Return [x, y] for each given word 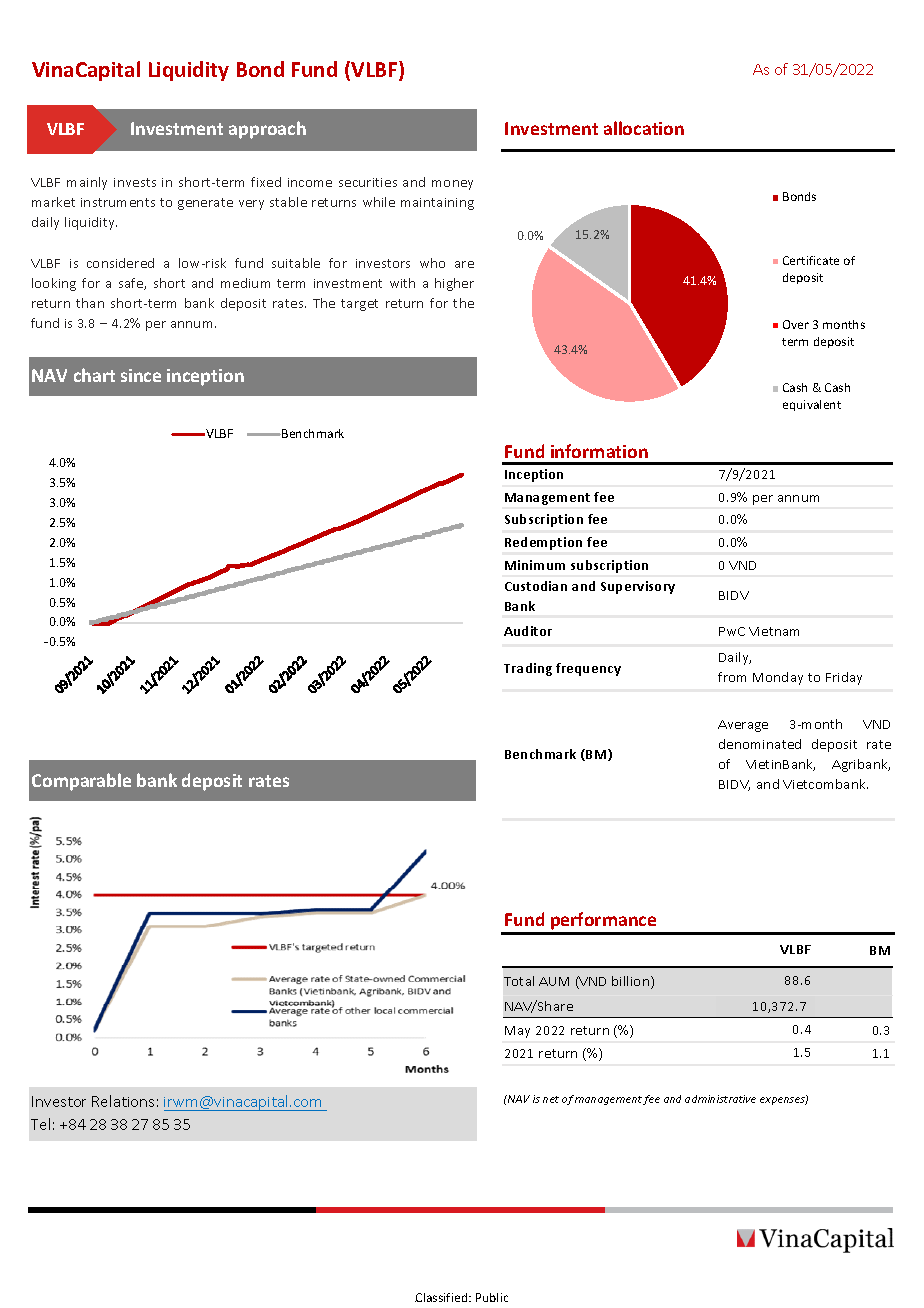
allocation [644, 128]
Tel [40, 1124]
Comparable [81, 782]
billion [632, 982]
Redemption [543, 543]
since [141, 375]
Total [519, 981]
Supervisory [638, 587]
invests [135, 182]
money [452, 185]
